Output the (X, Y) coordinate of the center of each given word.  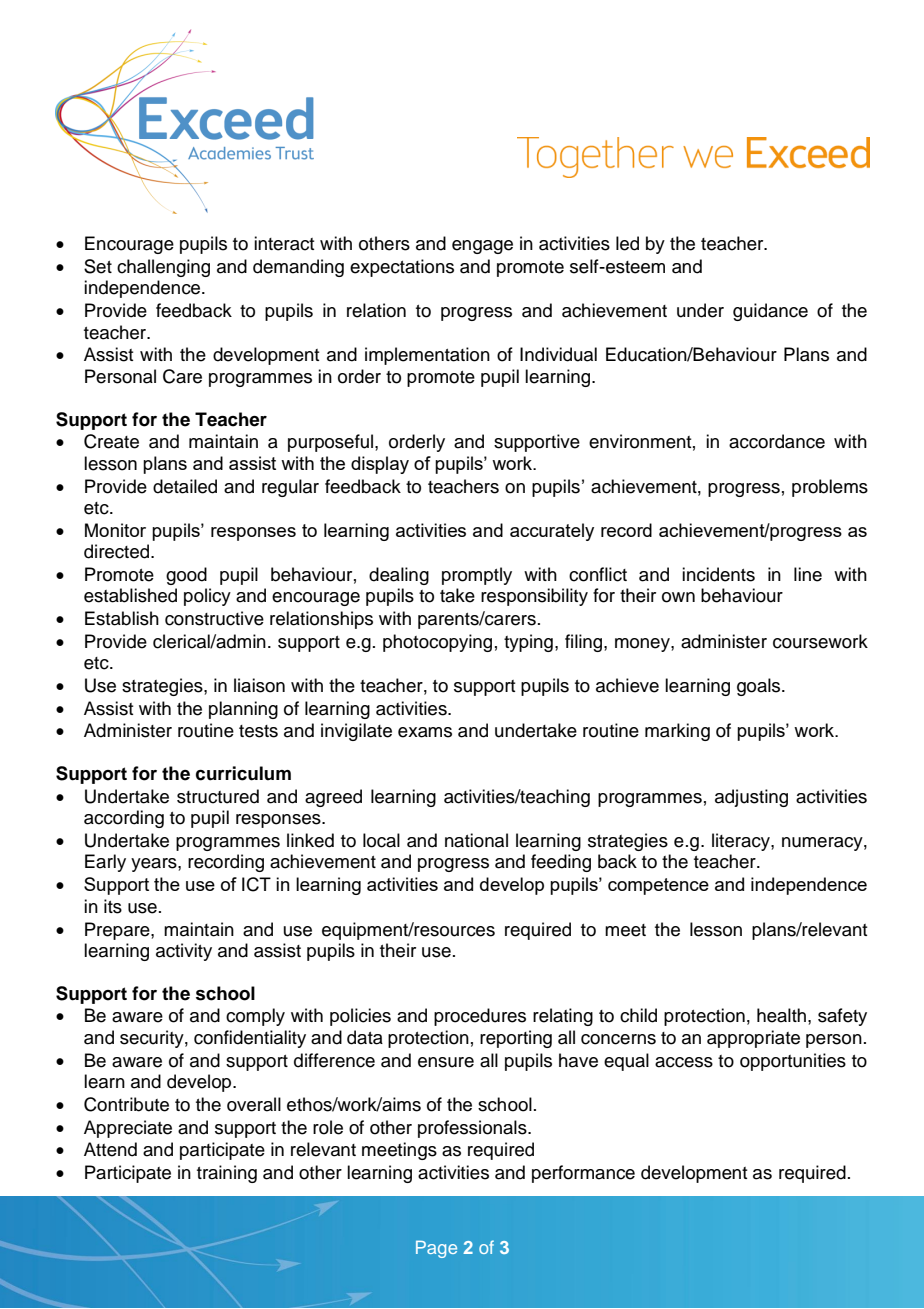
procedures (480, 1017)
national (476, 840)
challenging (163, 268)
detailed (185, 486)
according (124, 819)
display (380, 465)
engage (482, 247)
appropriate (753, 1039)
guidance (770, 312)
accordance (777, 441)
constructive (214, 618)
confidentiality (250, 1039)
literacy (742, 842)
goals (760, 687)
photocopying (437, 643)
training (227, 1174)
